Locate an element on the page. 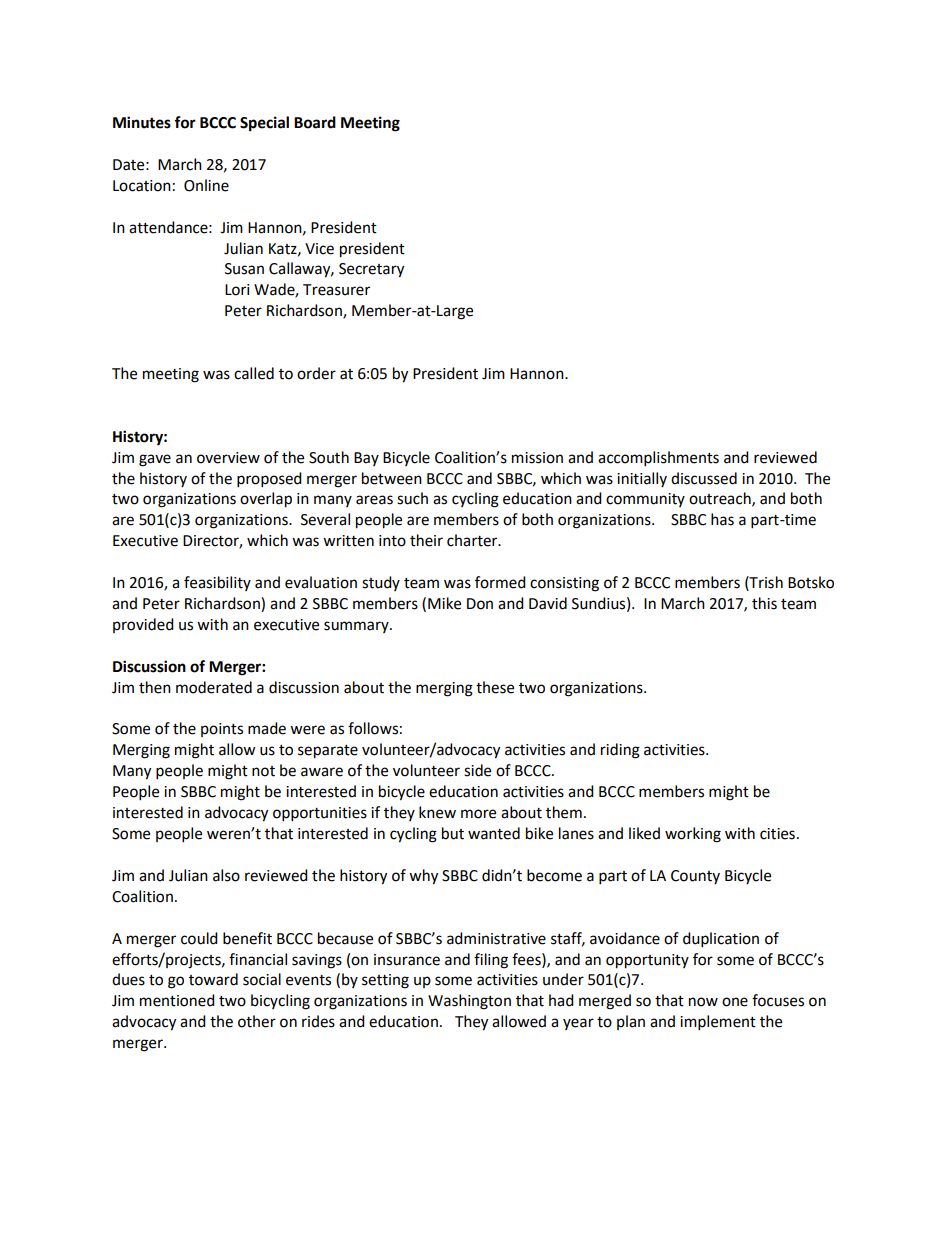  Online is located at coordinates (206, 185).
